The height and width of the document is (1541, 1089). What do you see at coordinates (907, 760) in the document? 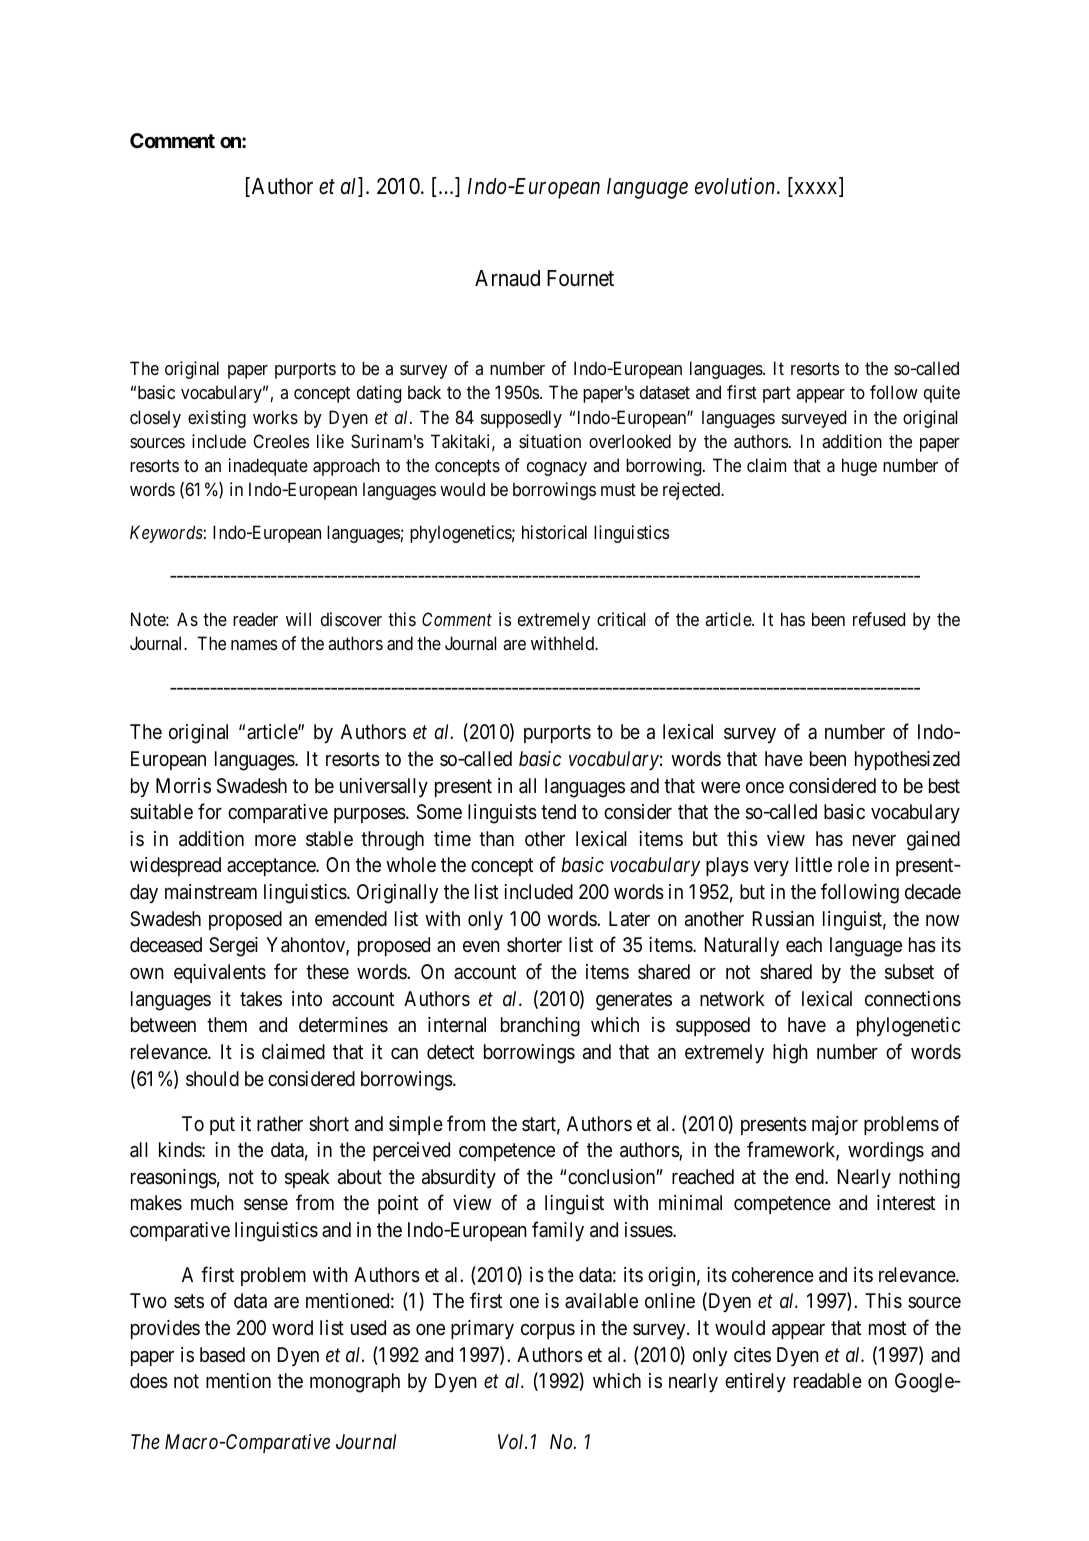
I see `hypothesized` at bounding box center [907, 760].
